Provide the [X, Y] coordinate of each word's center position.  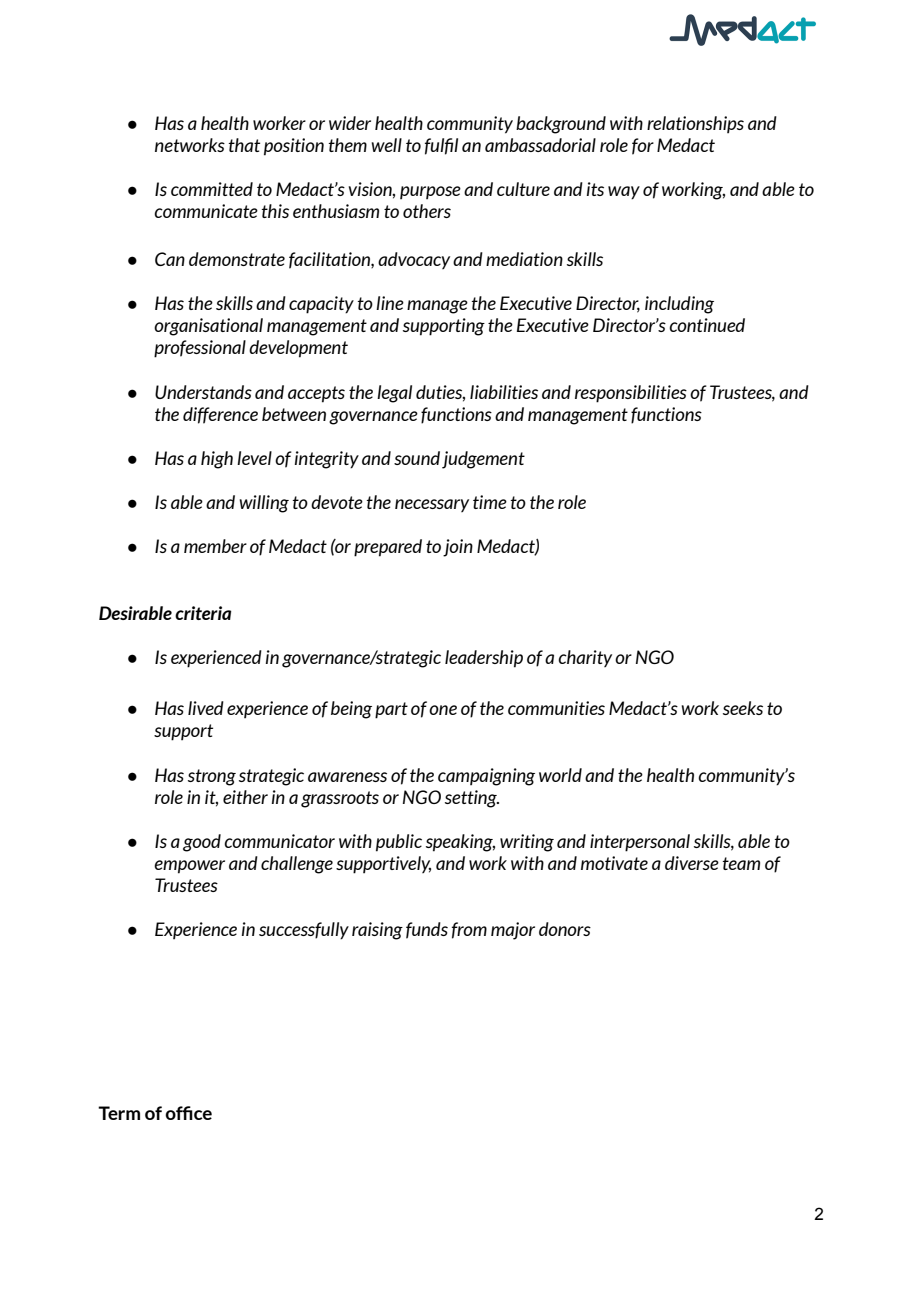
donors [565, 929]
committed [212, 189]
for [643, 146]
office [188, 1113]
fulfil [441, 146]
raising [377, 931]
